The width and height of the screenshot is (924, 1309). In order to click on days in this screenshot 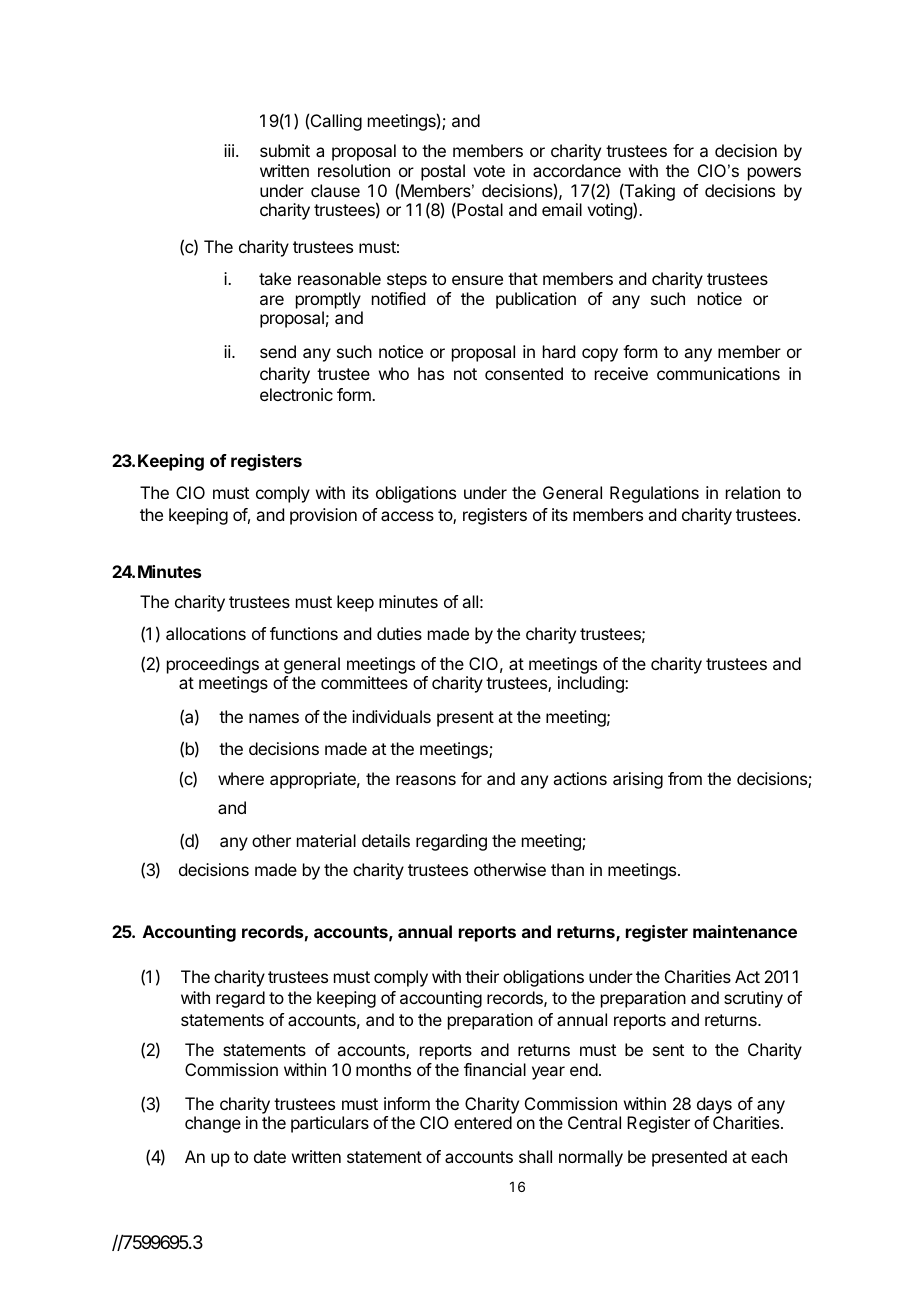, I will do `click(714, 1105)`.
